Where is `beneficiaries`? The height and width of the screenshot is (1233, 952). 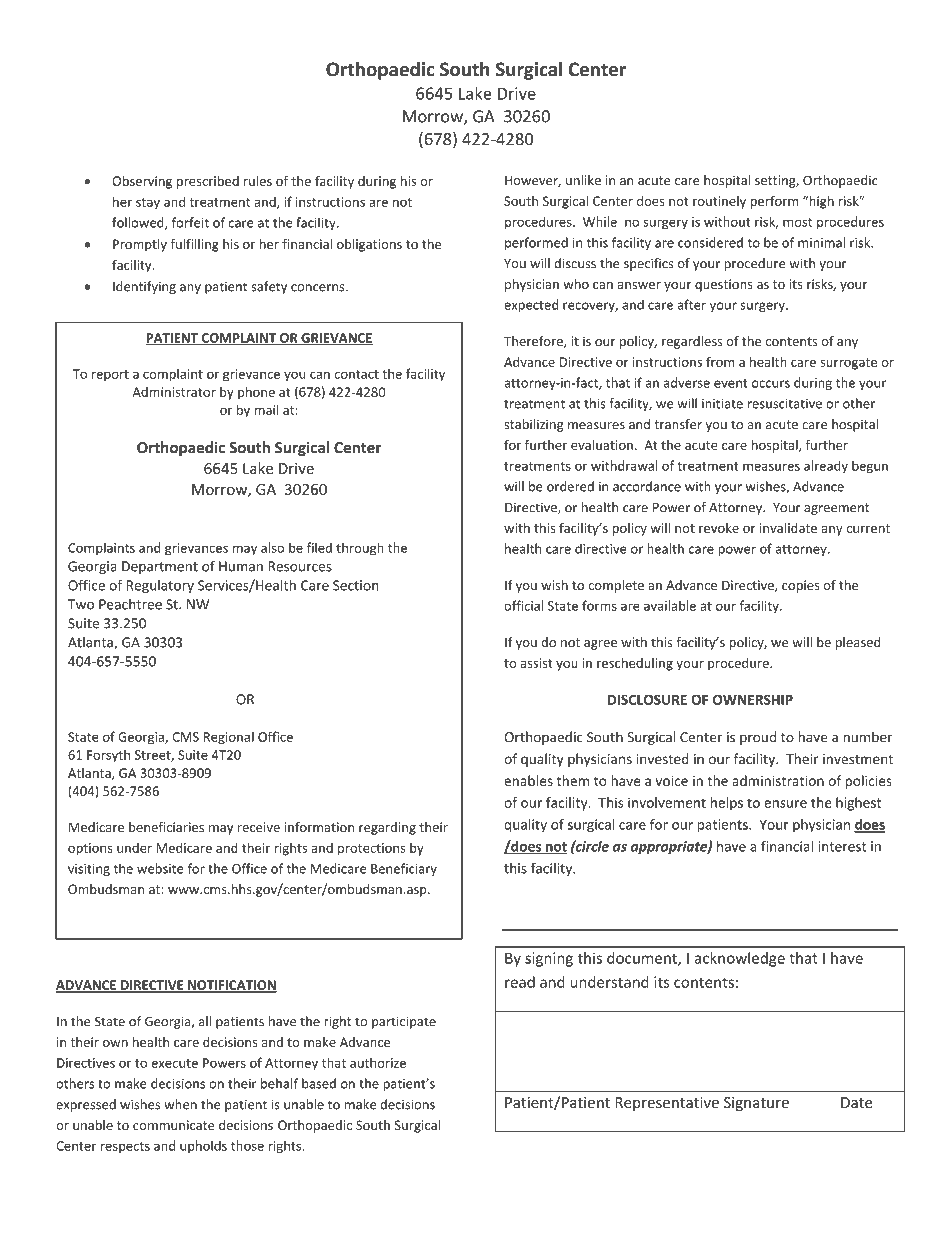
beneficiaries is located at coordinates (166, 827).
